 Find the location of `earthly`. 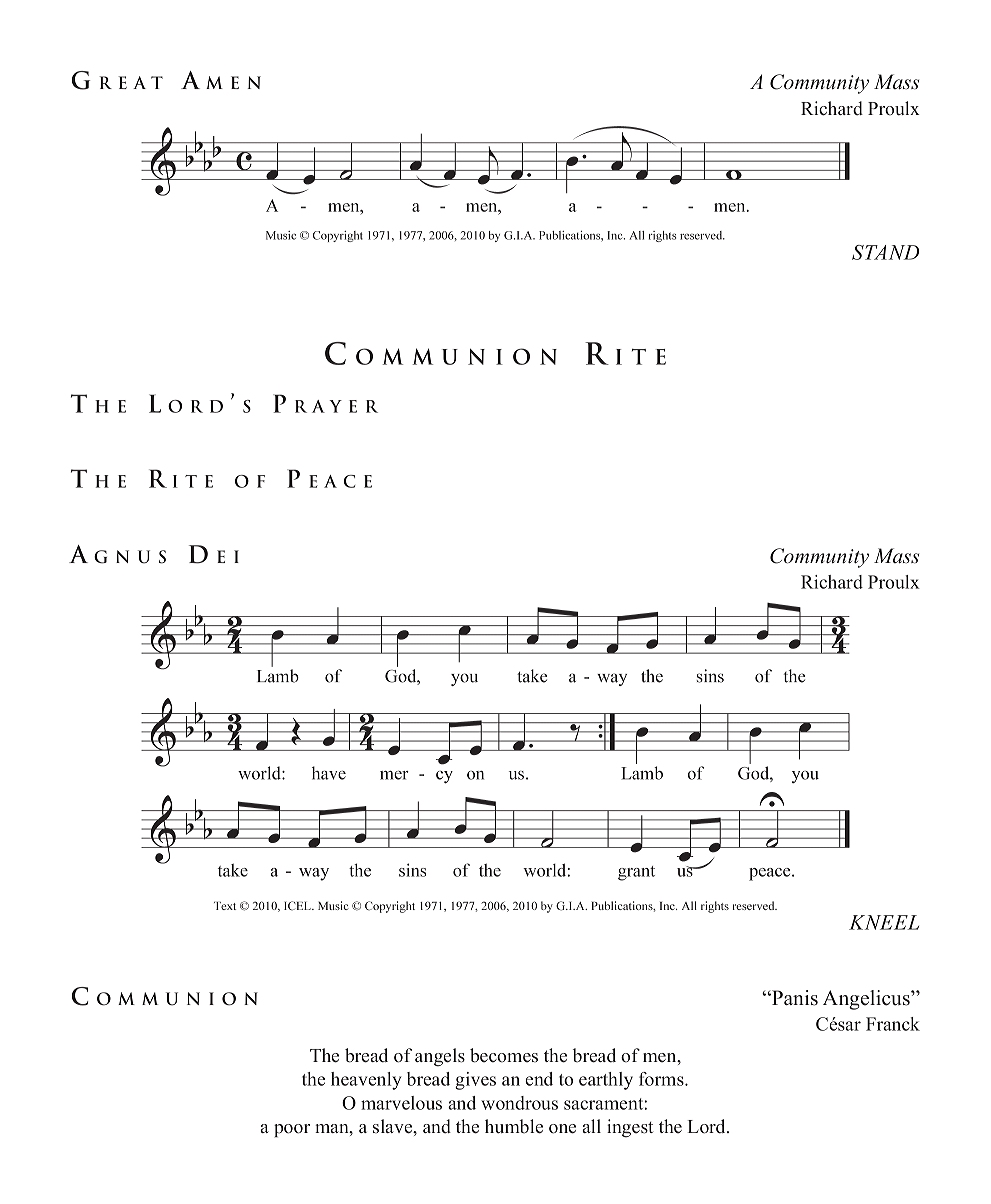

earthly is located at coordinates (606, 1081).
